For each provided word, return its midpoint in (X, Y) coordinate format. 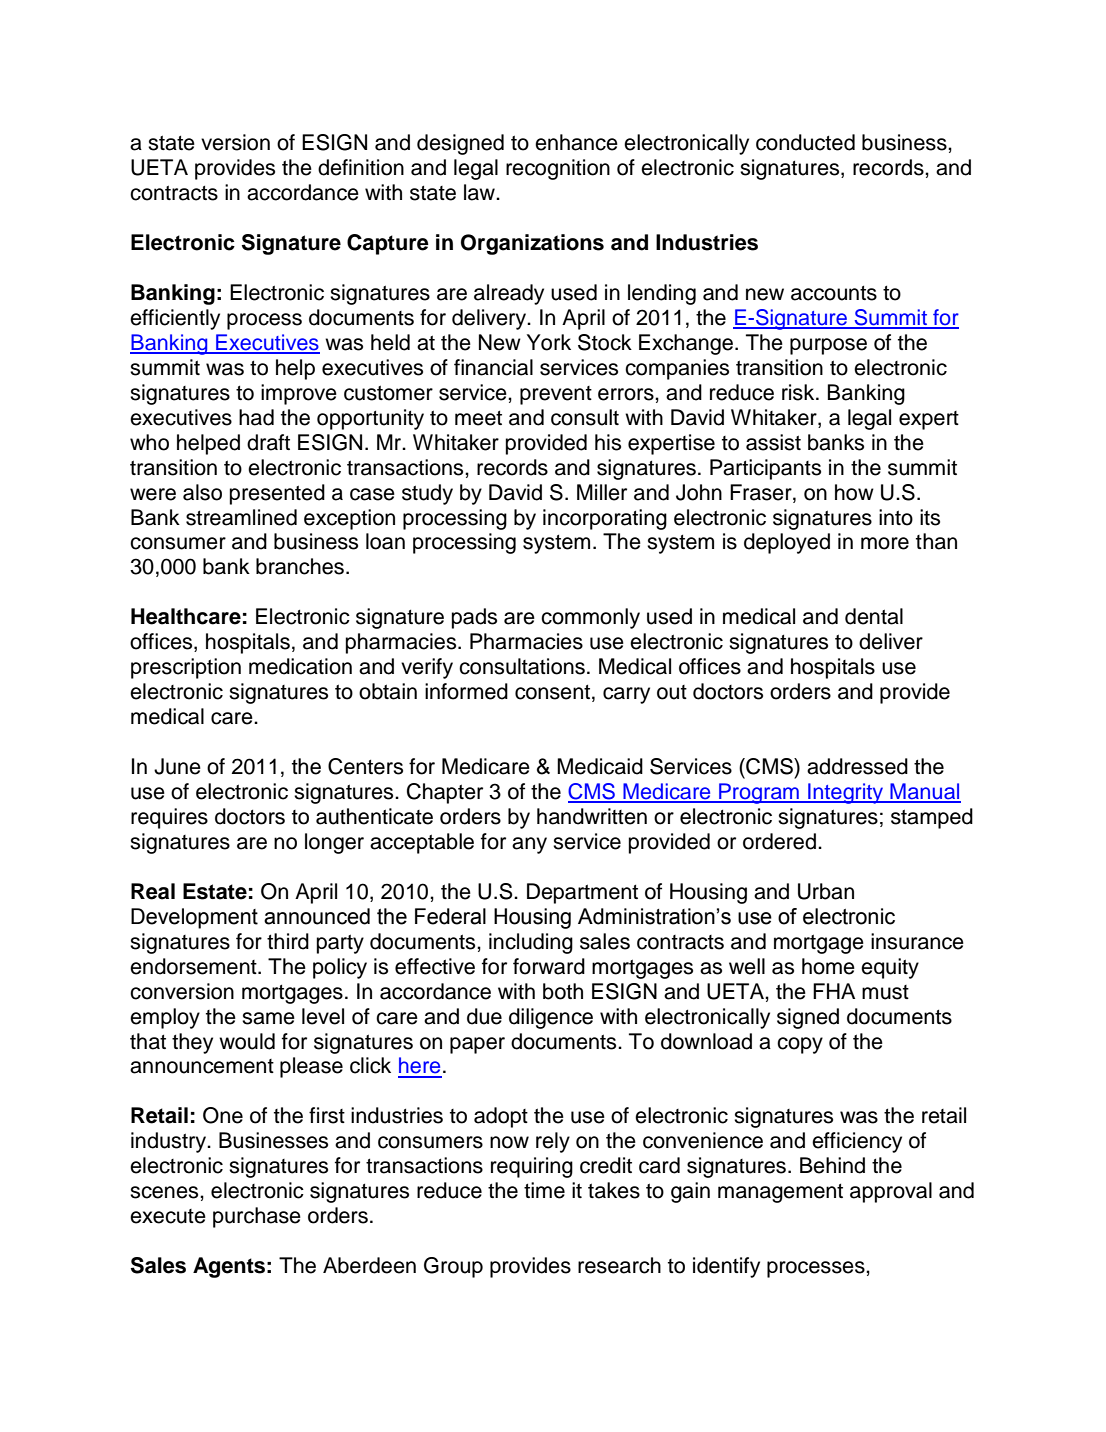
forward (549, 966)
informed (466, 691)
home (828, 966)
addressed (857, 766)
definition (361, 167)
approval (891, 1192)
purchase (257, 1217)
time (544, 1190)
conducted (805, 142)
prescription (186, 668)
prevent (556, 395)
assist (773, 442)
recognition (558, 169)
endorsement (194, 966)
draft (268, 442)
